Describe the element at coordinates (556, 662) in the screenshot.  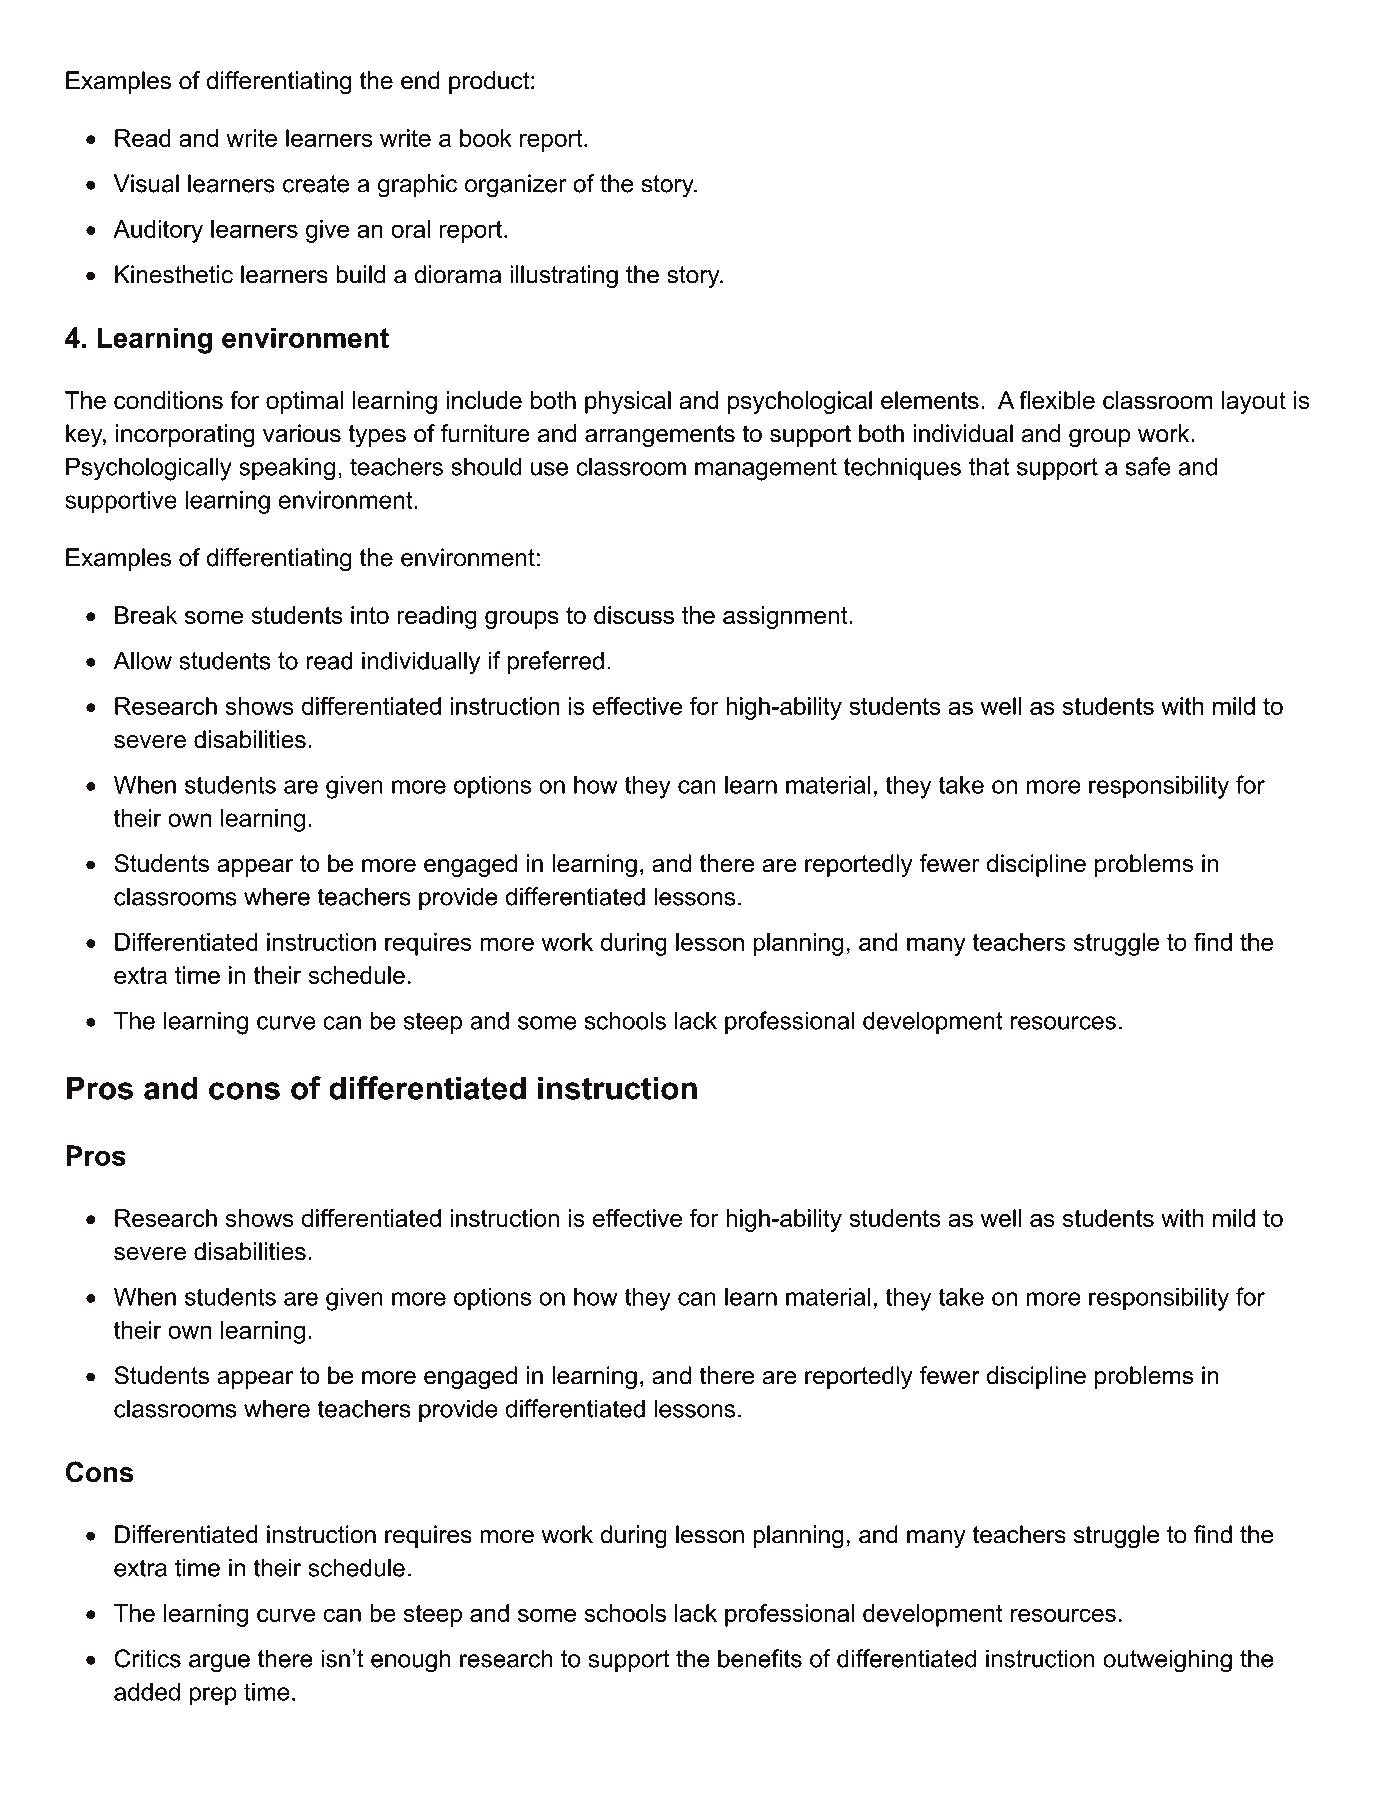
I see `preferred` at that location.
